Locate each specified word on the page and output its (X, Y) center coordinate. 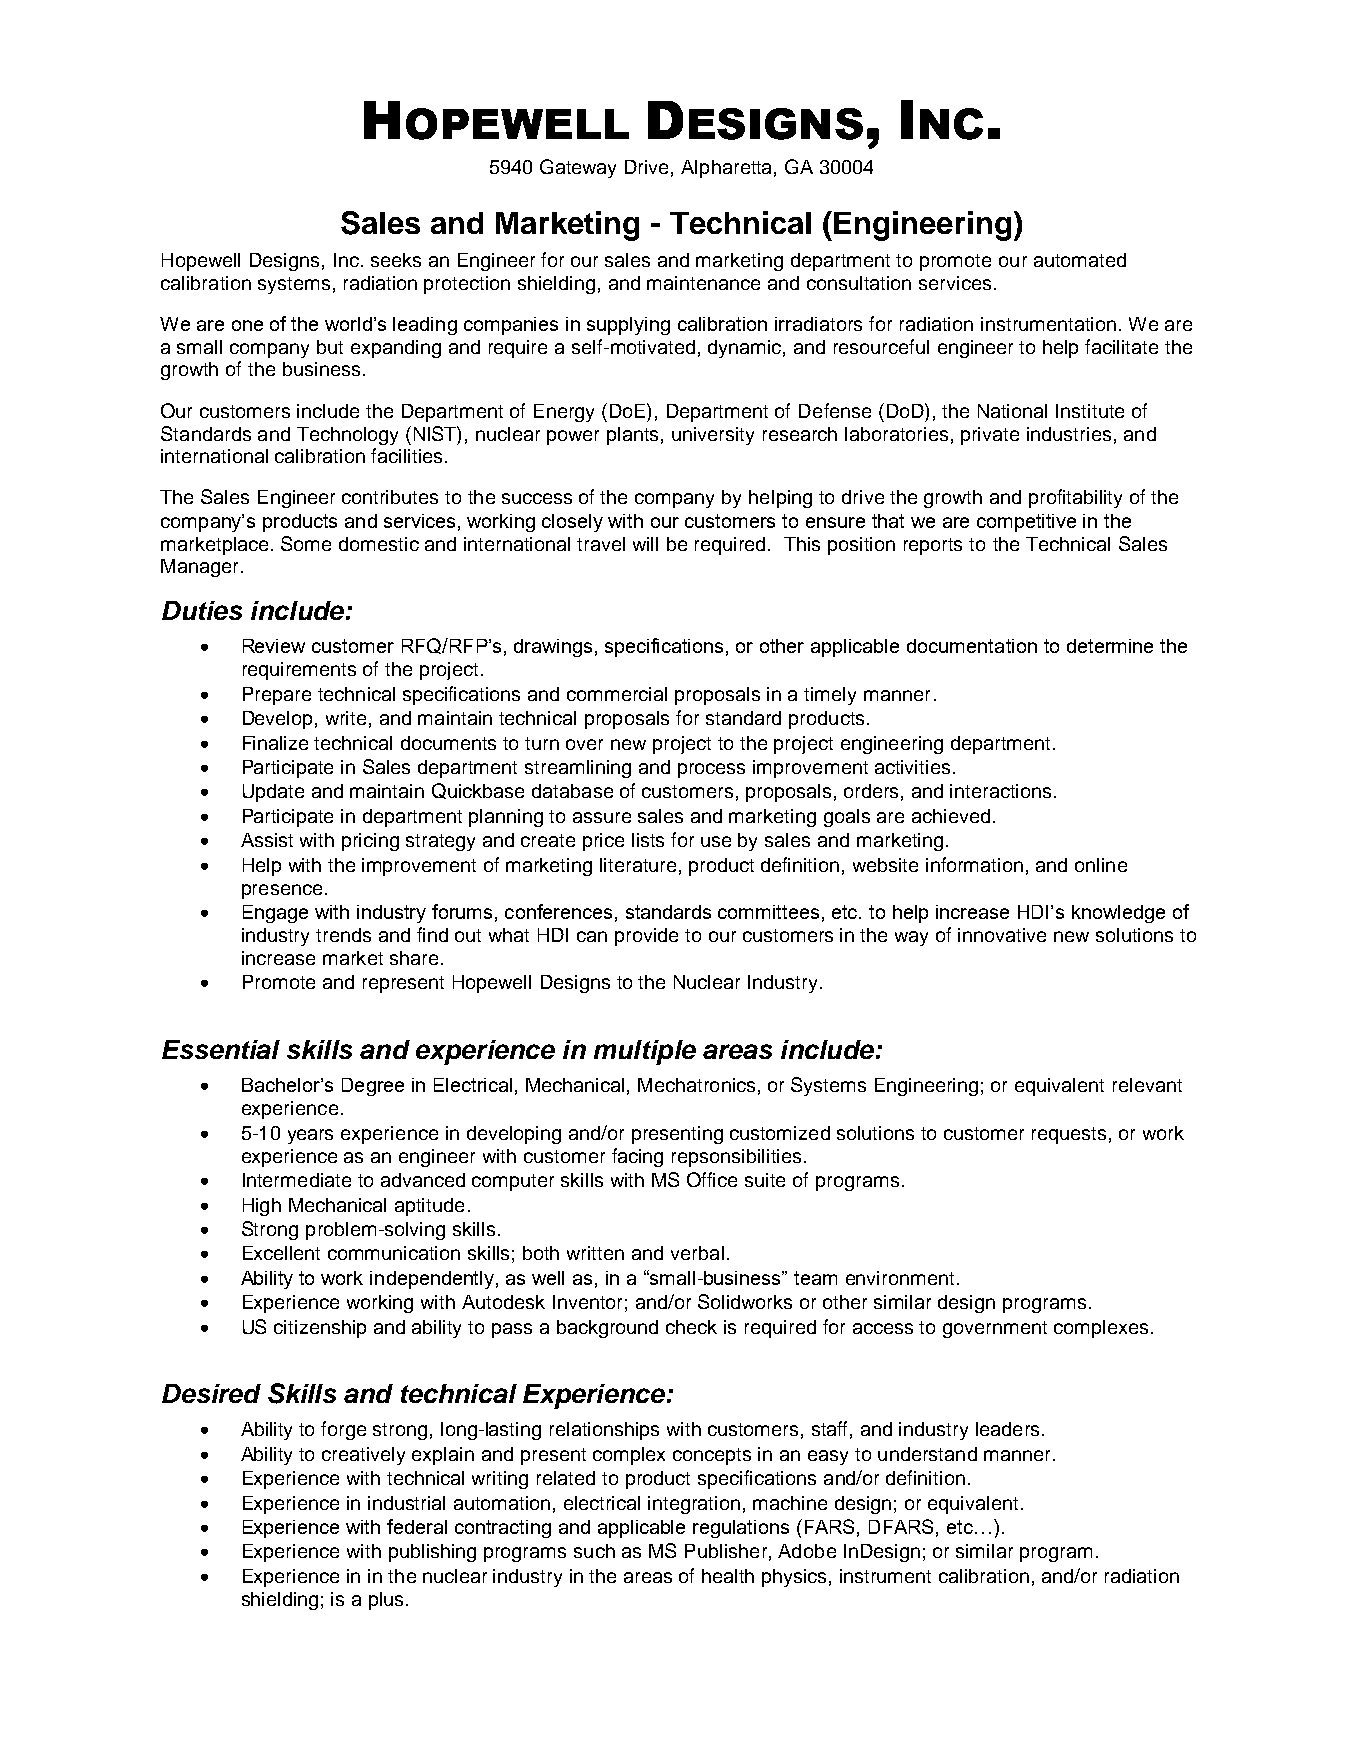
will (645, 544)
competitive (1026, 523)
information (974, 864)
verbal (697, 1253)
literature (638, 865)
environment (900, 1278)
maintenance (703, 283)
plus (386, 1601)
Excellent (281, 1253)
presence (282, 891)
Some (306, 543)
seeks (396, 260)
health (728, 1576)
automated (1080, 260)
